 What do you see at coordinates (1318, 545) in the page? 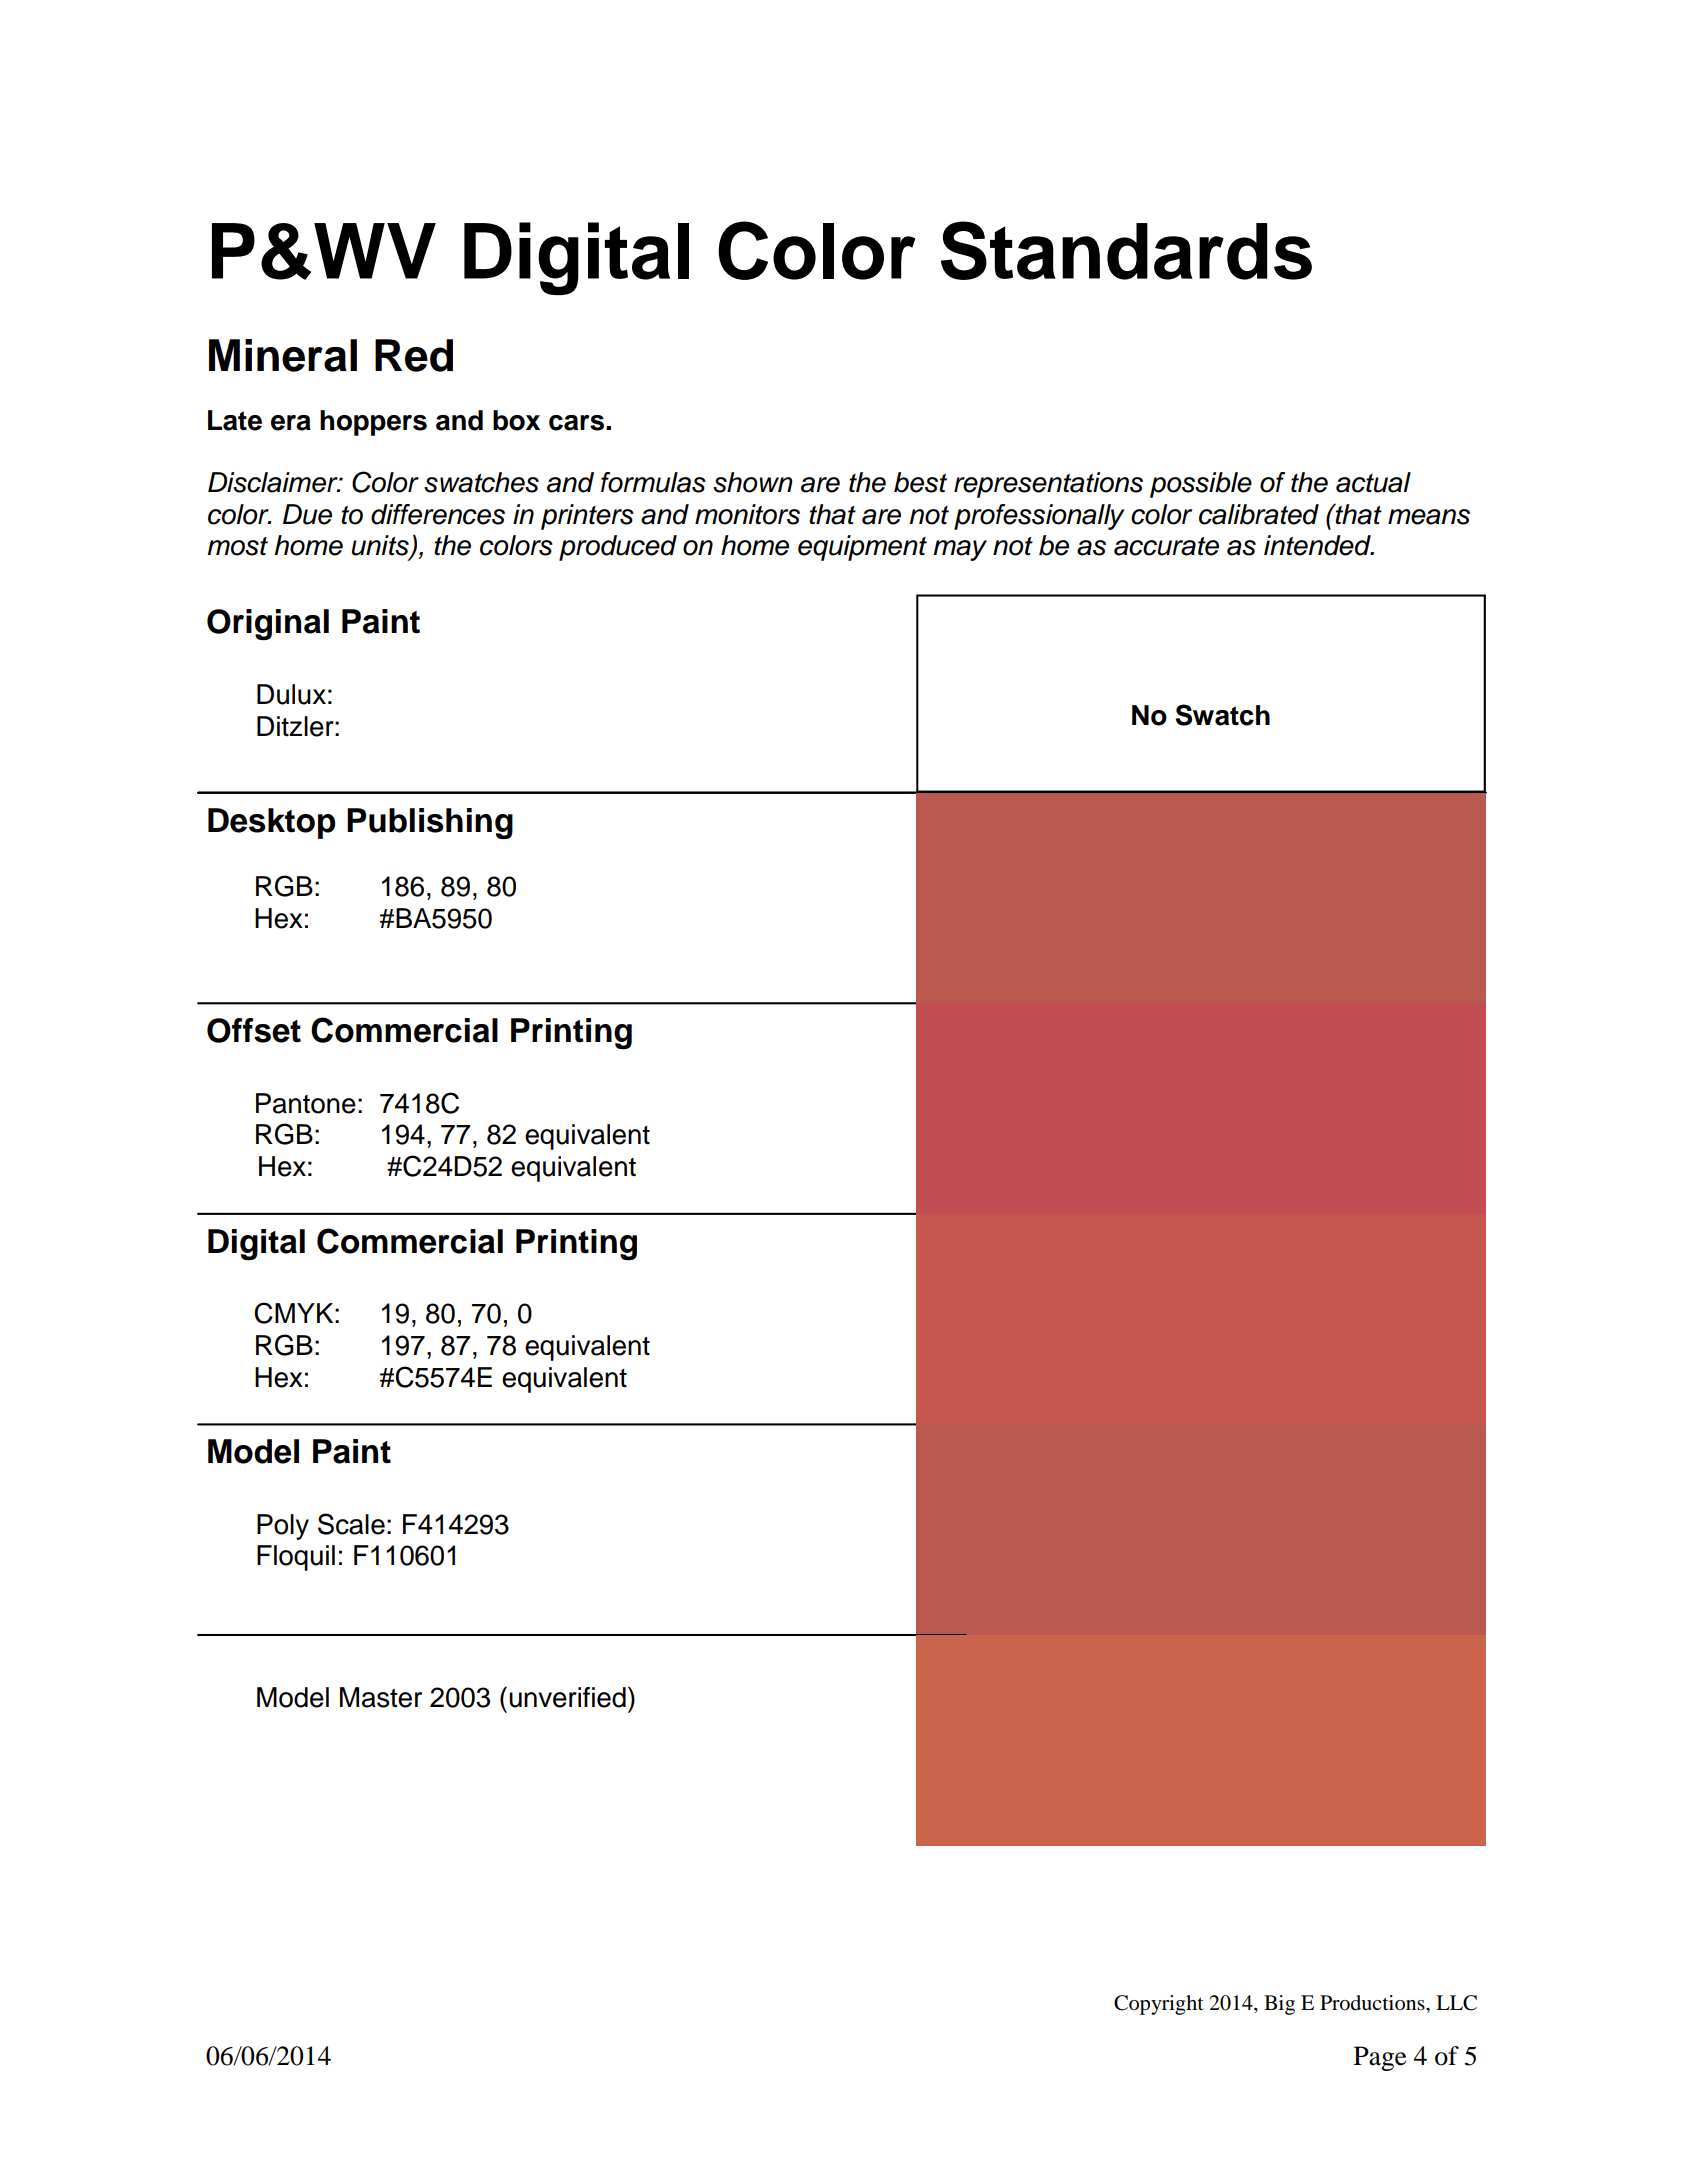
I see `intended` at bounding box center [1318, 545].
